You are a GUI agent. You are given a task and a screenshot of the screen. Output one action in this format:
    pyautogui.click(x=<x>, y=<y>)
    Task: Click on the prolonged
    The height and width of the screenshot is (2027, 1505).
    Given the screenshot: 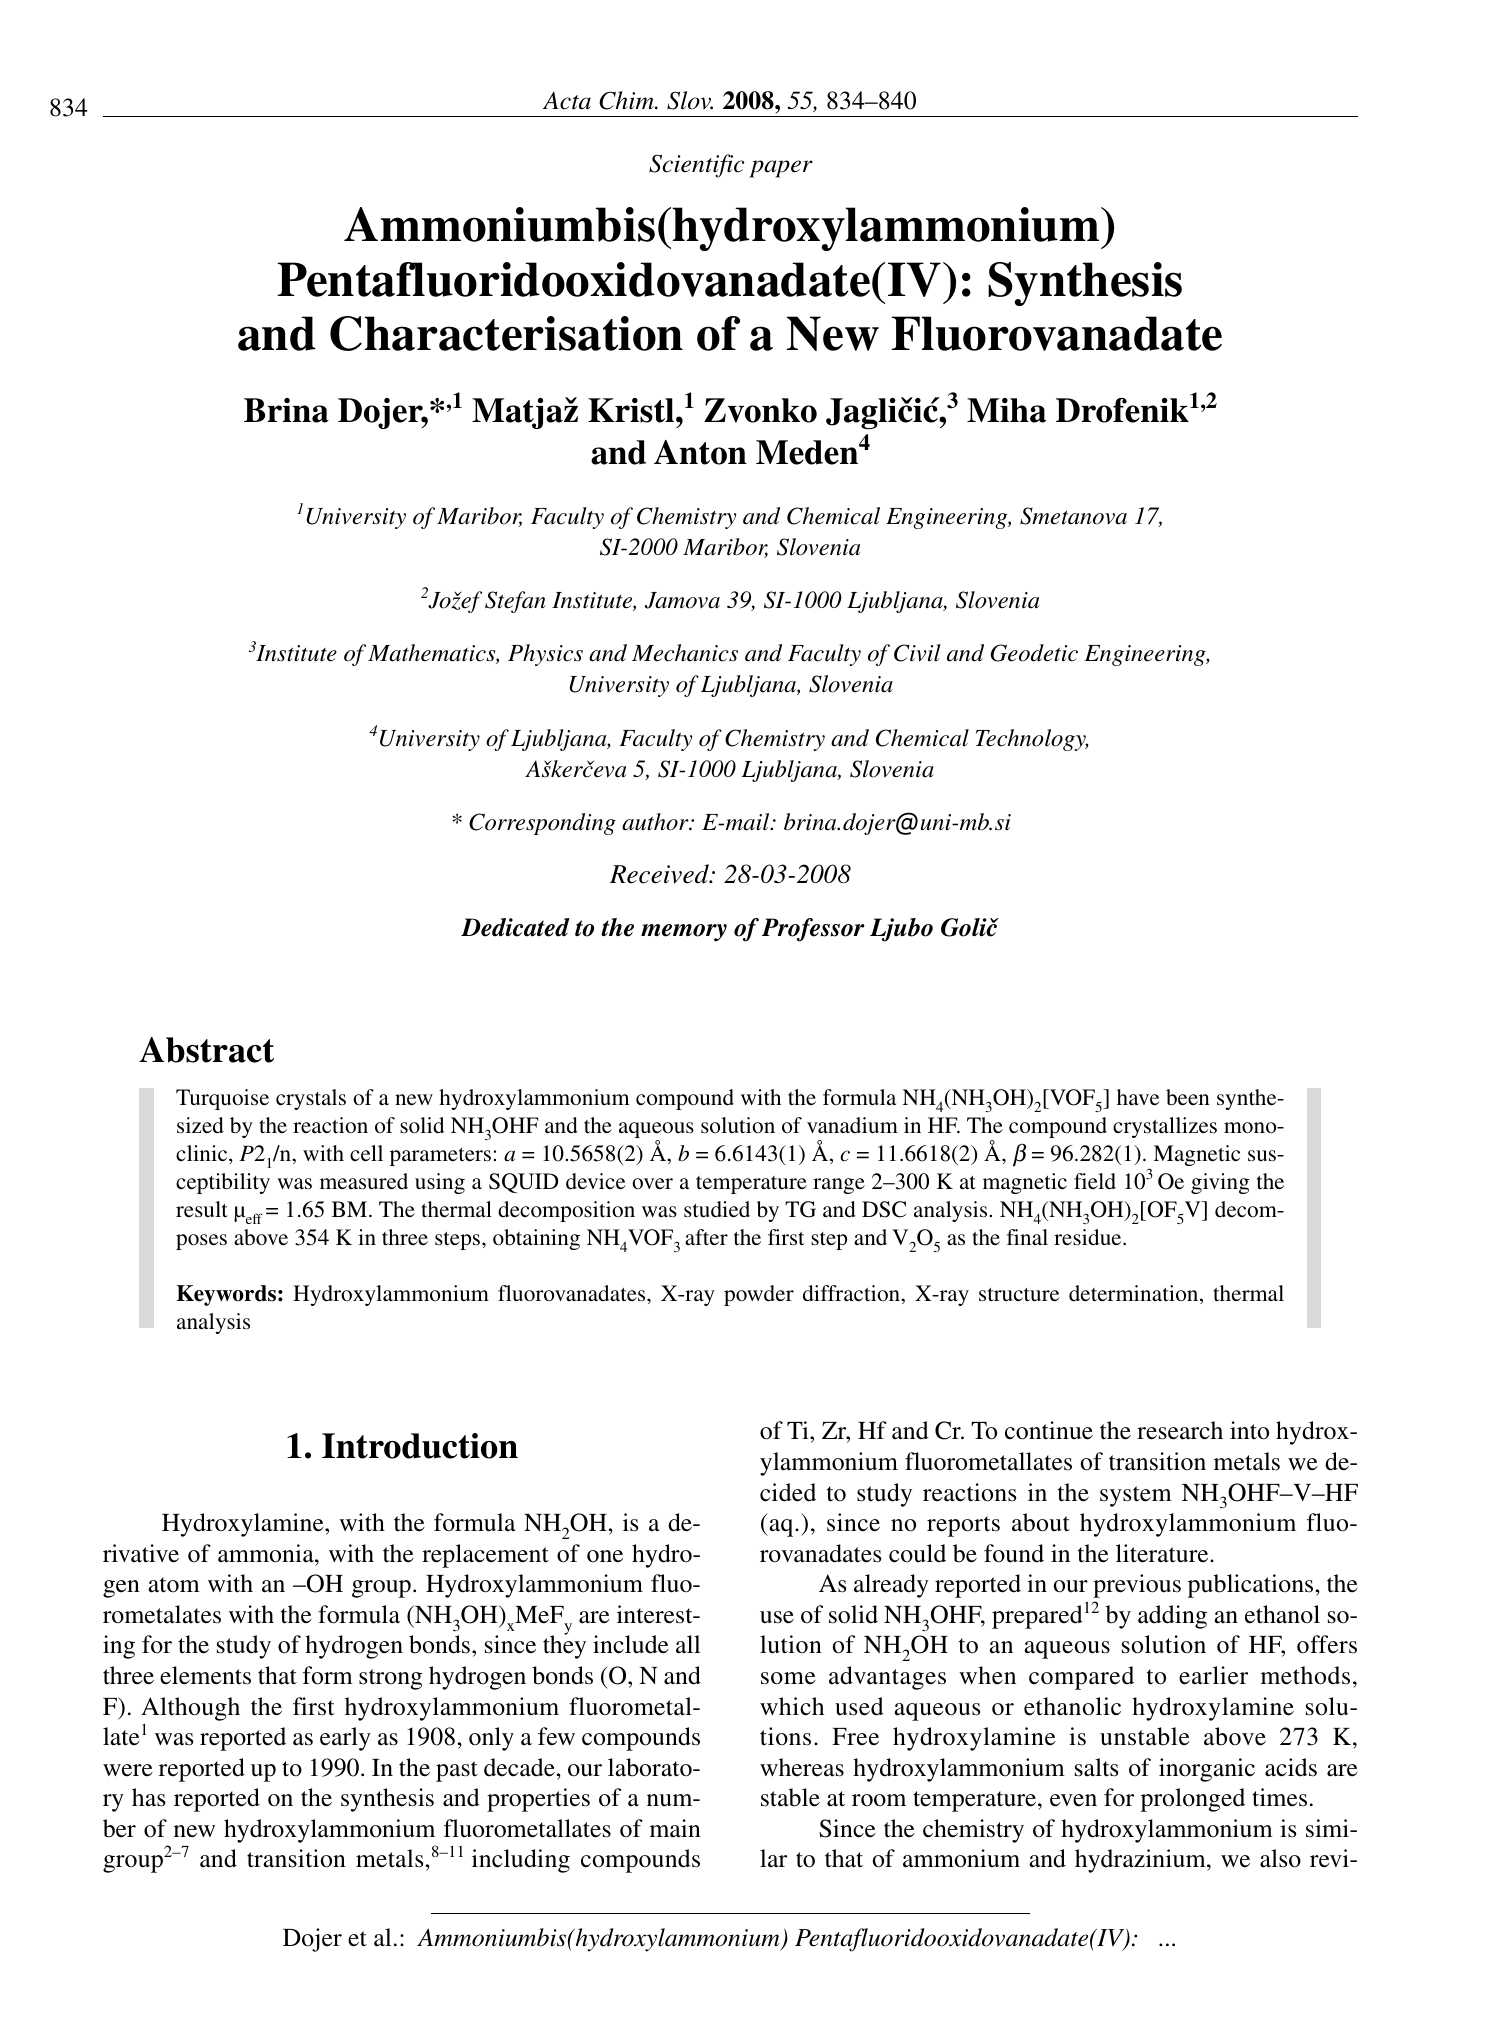 What is the action you would take?
    pyautogui.click(x=1193, y=1800)
